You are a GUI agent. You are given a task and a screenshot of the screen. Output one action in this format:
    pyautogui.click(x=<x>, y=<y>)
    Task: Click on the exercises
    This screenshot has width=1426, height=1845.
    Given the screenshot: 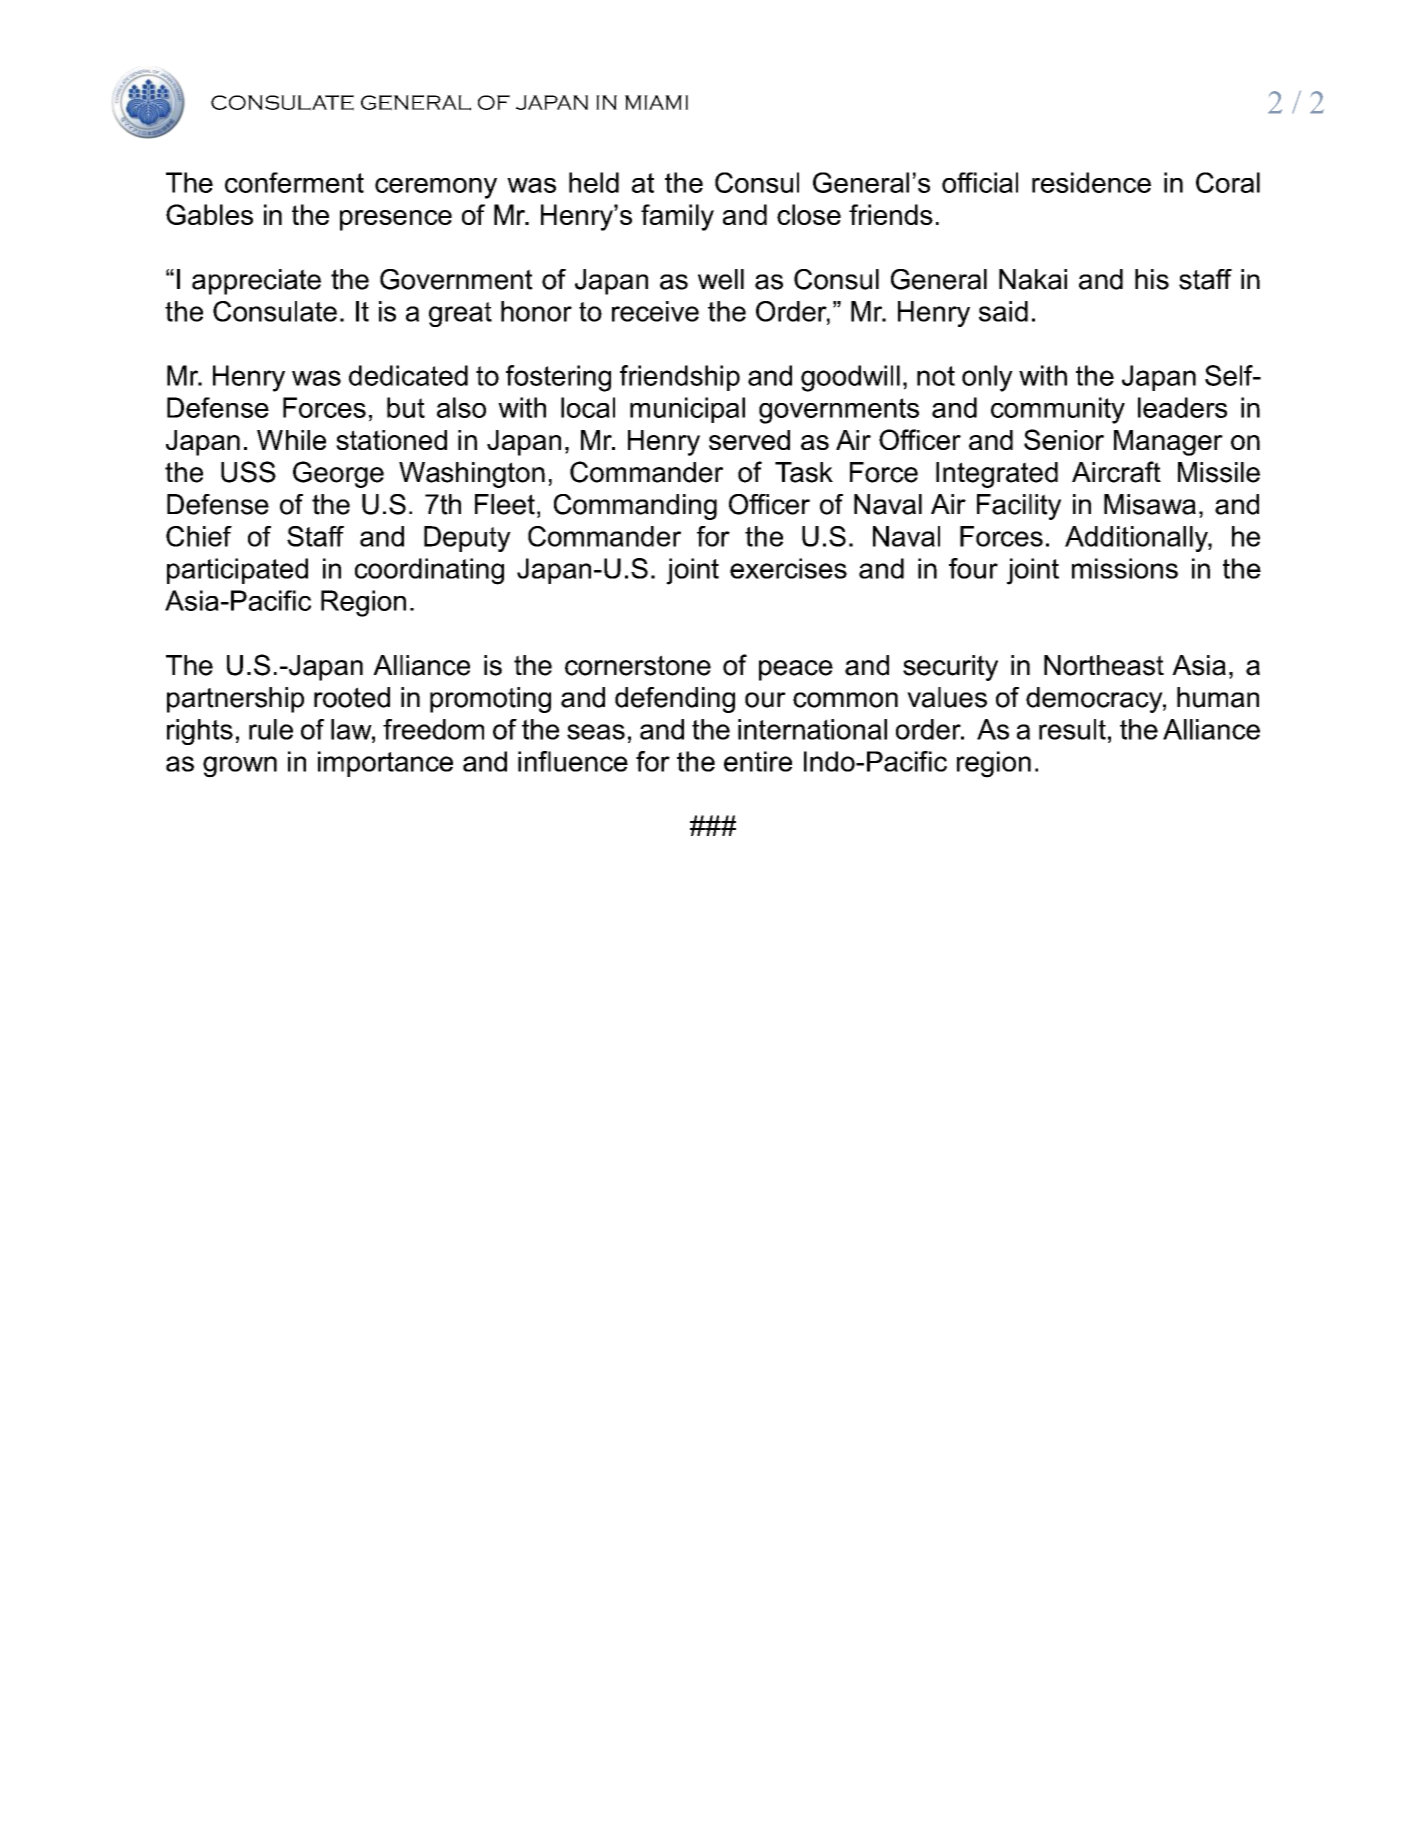 What is the action you would take?
    pyautogui.click(x=788, y=568)
